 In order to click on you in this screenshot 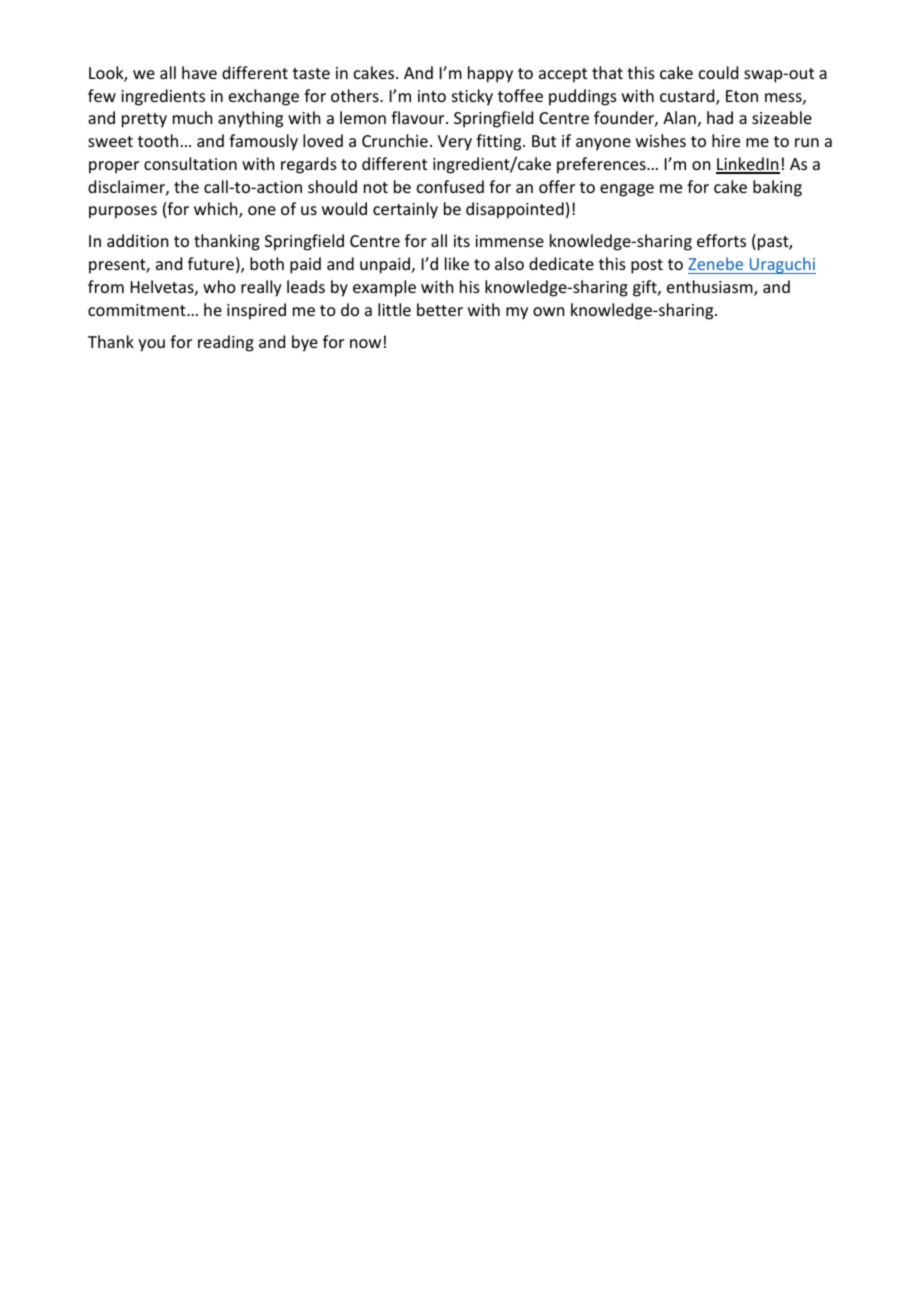, I will do `click(151, 345)`.
